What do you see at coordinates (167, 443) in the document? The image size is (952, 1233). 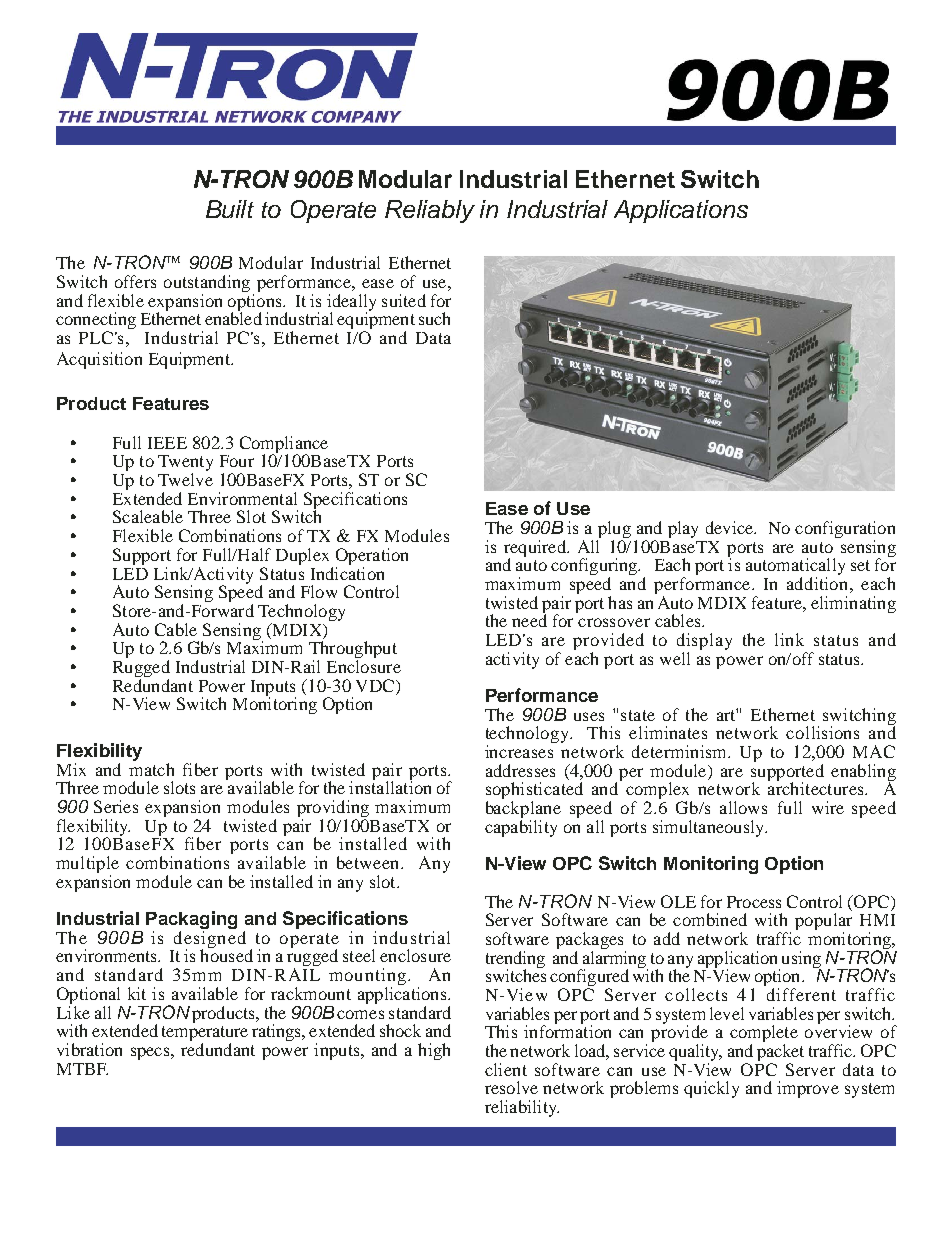 I see `IEEE` at bounding box center [167, 443].
